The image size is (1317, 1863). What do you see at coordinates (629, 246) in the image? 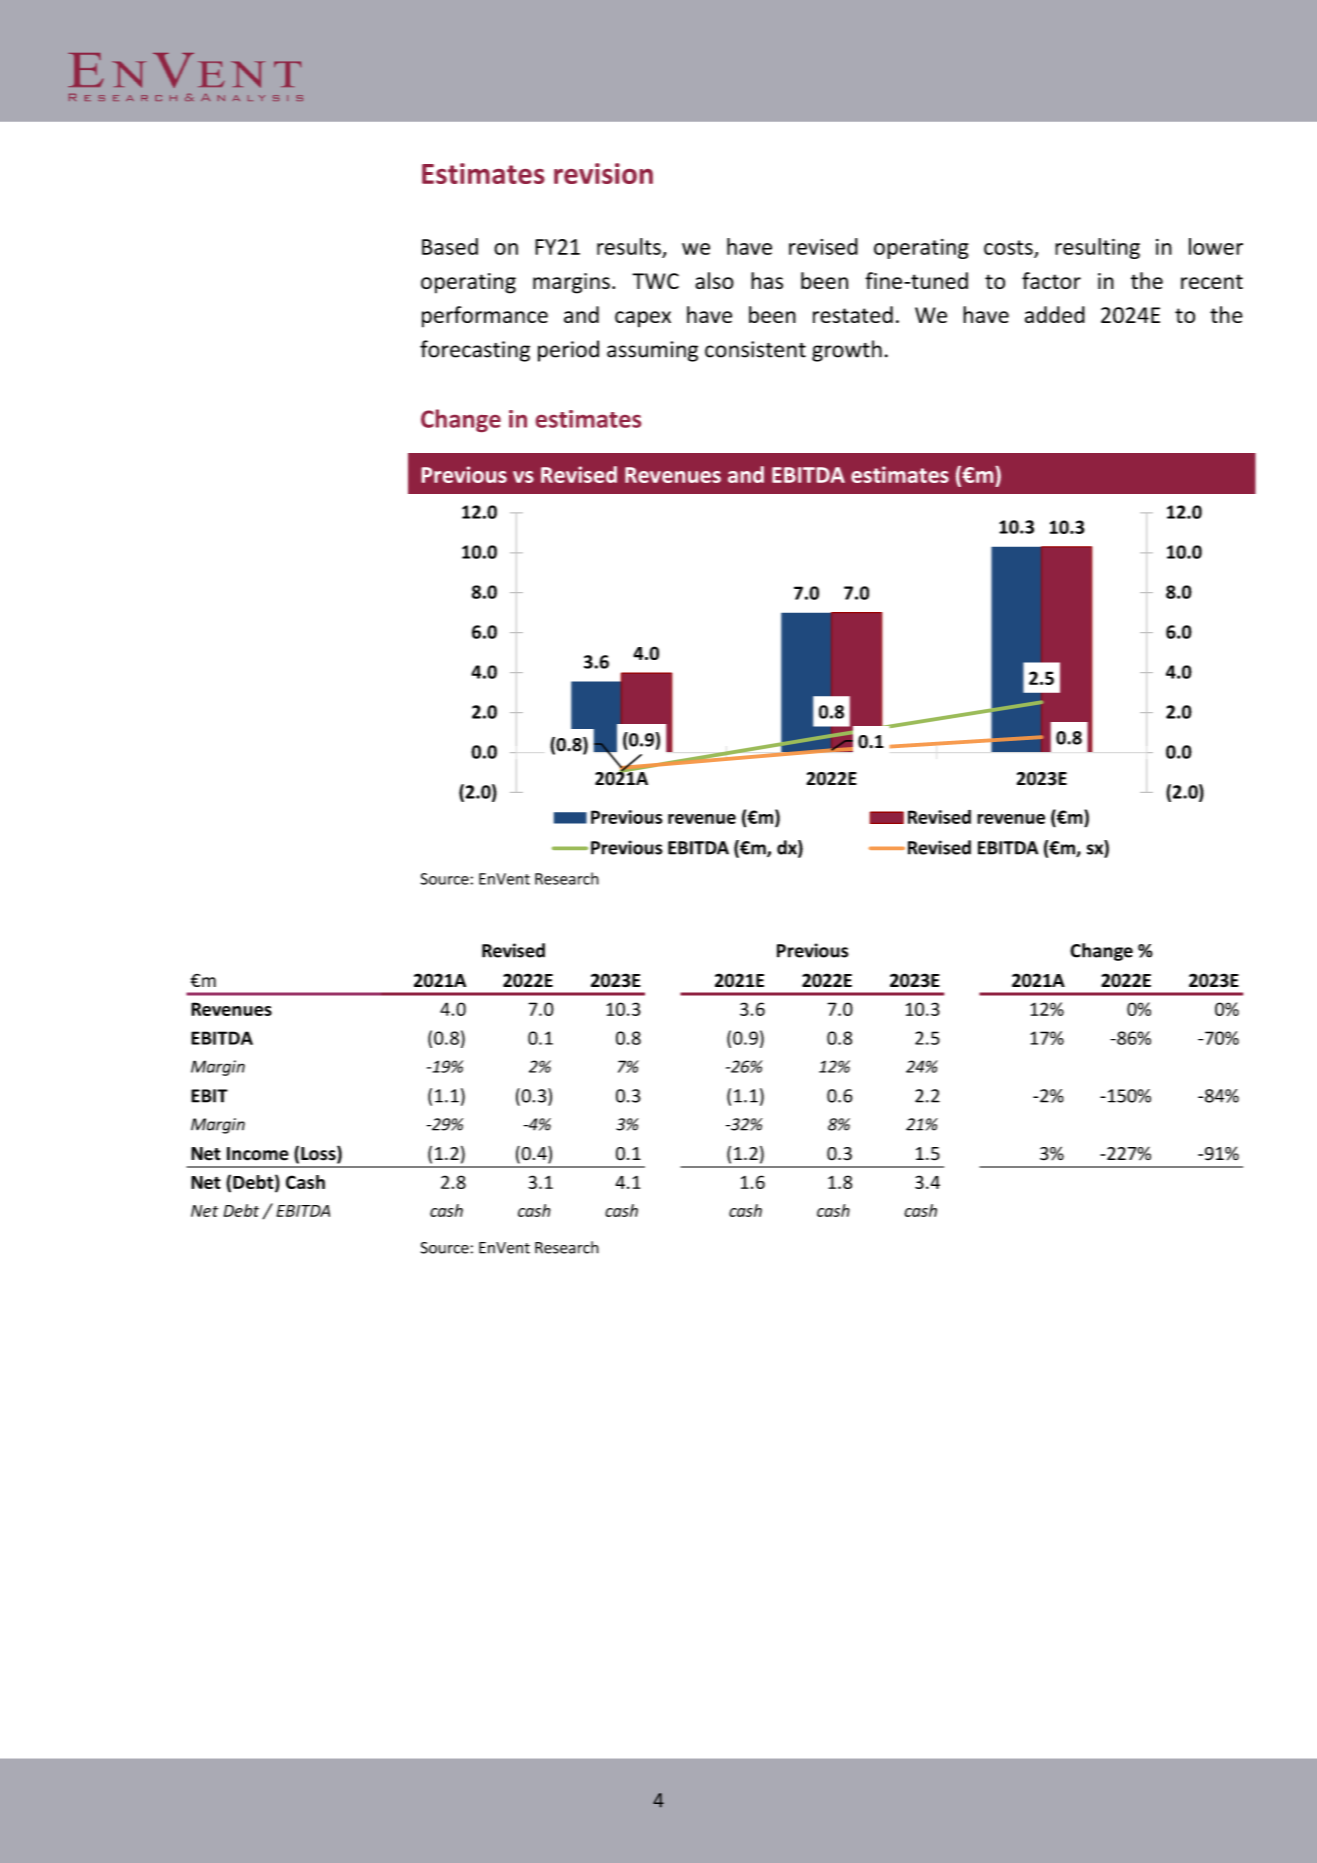
I see `results` at bounding box center [629, 246].
